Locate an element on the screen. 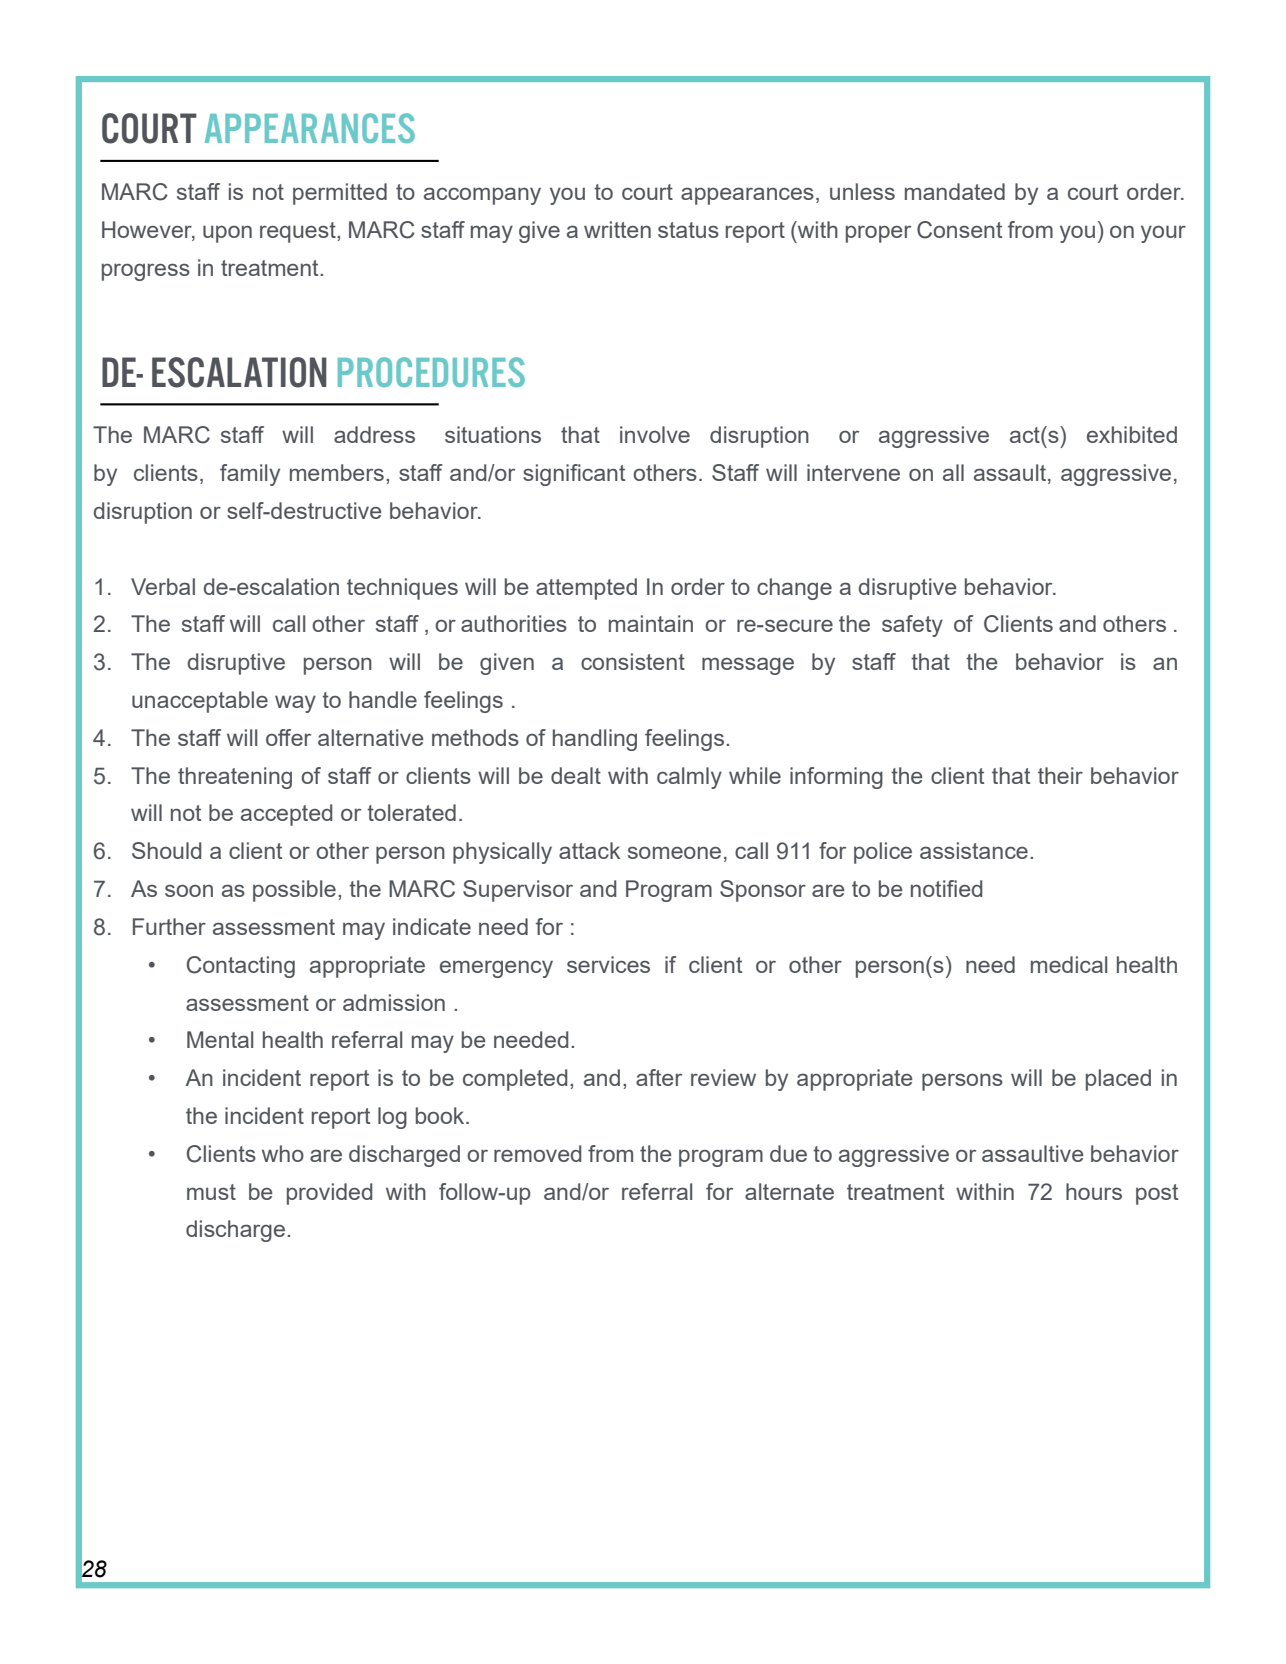 The width and height of the screenshot is (1286, 1664). status is located at coordinates (688, 230).
